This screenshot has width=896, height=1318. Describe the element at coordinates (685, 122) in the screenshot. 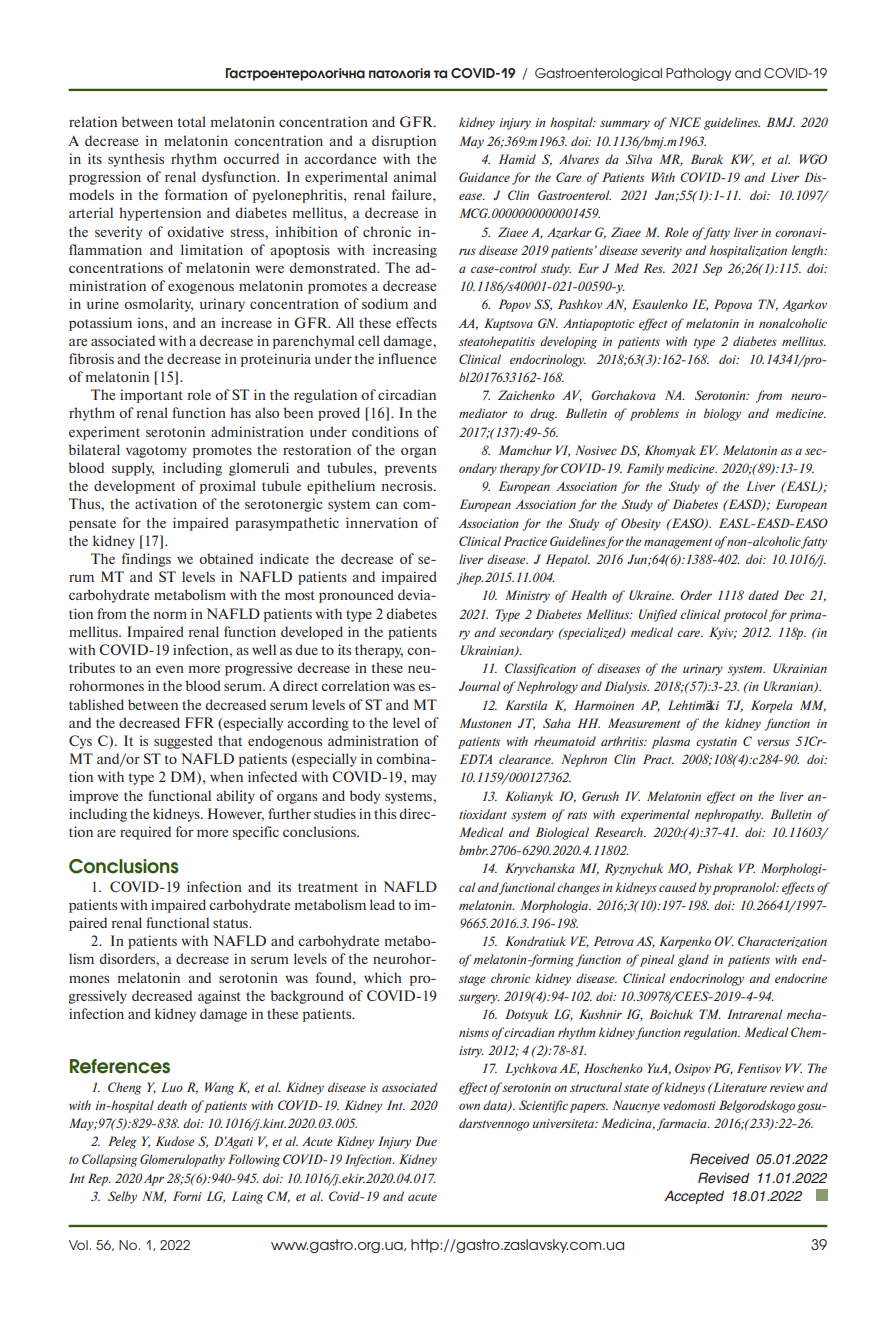

I see `NICE` at that location.
